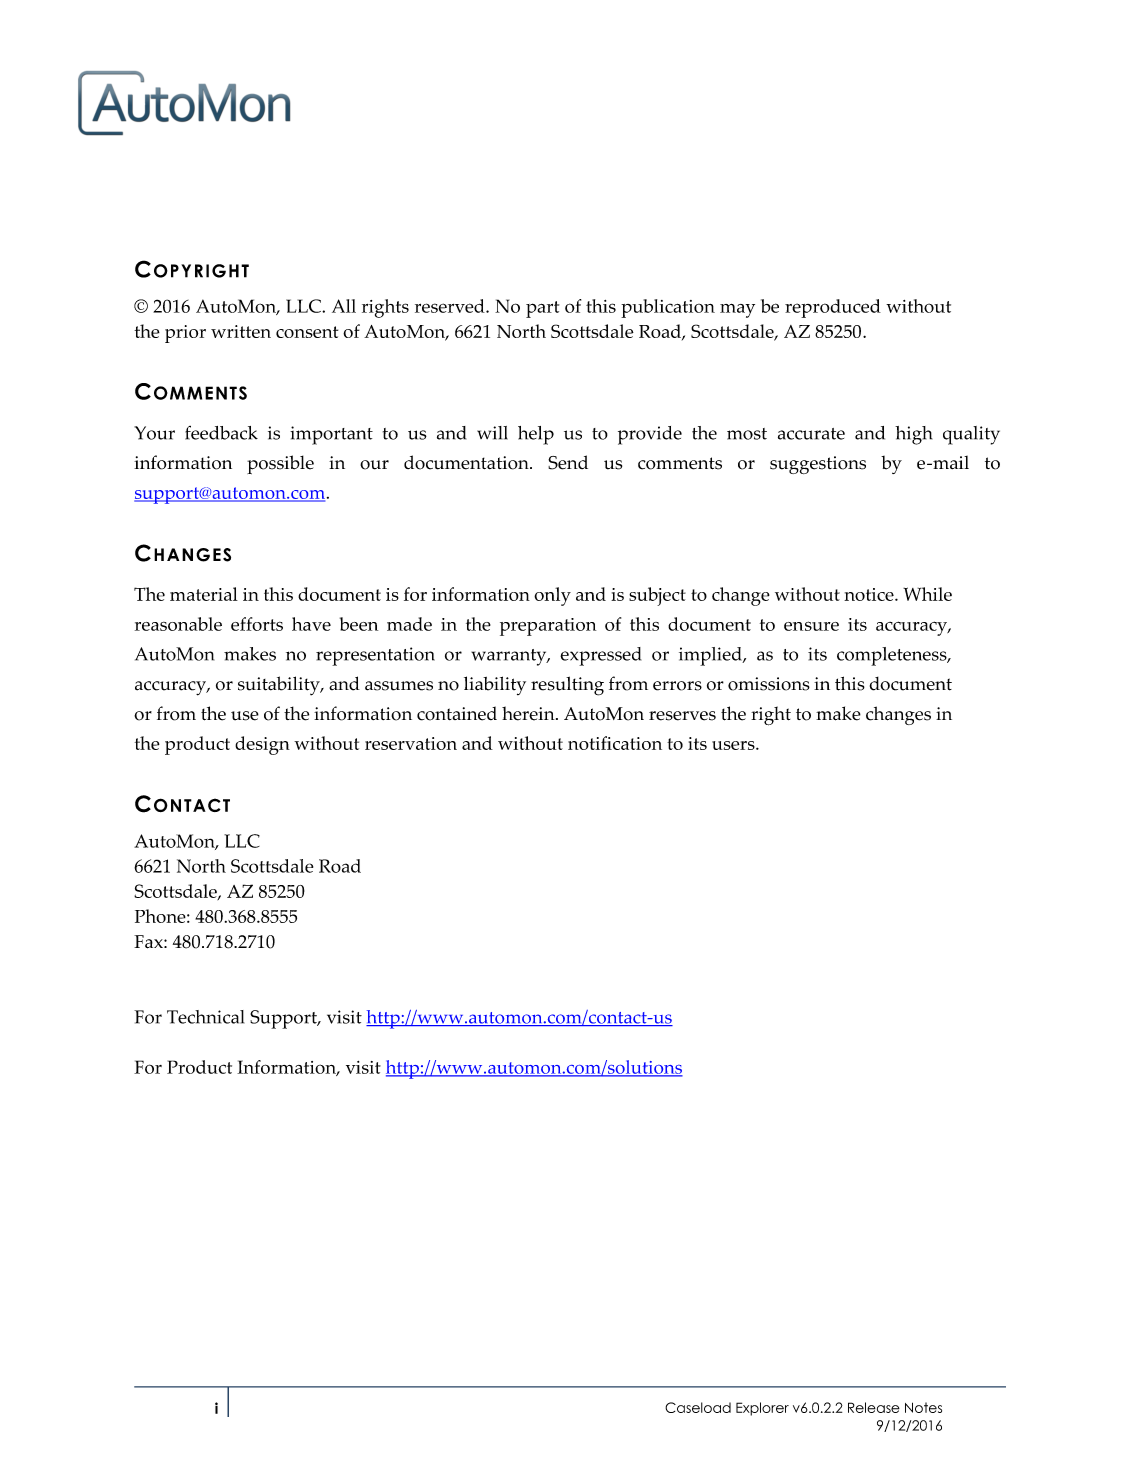 This document has width=1140, height=1475. Describe the element at coordinates (552, 596) in the document. I see `only` at that location.
